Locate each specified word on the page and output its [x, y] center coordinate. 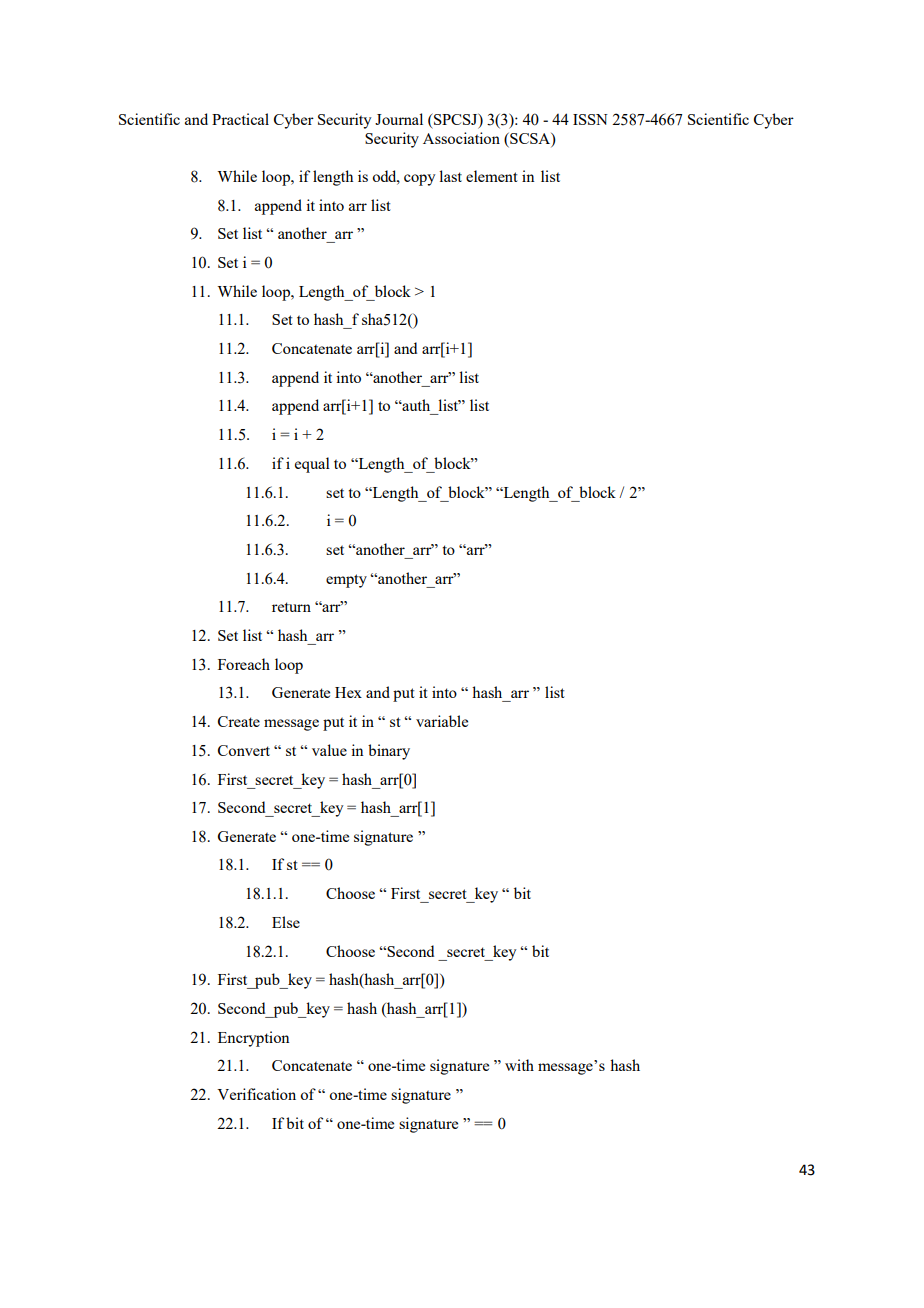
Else [286, 922]
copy [420, 180]
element [492, 176]
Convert [244, 750]
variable [442, 721]
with [519, 1065]
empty [346, 581]
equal [312, 465]
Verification [256, 1094]
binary [389, 752]
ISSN [590, 119]
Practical [240, 119]
